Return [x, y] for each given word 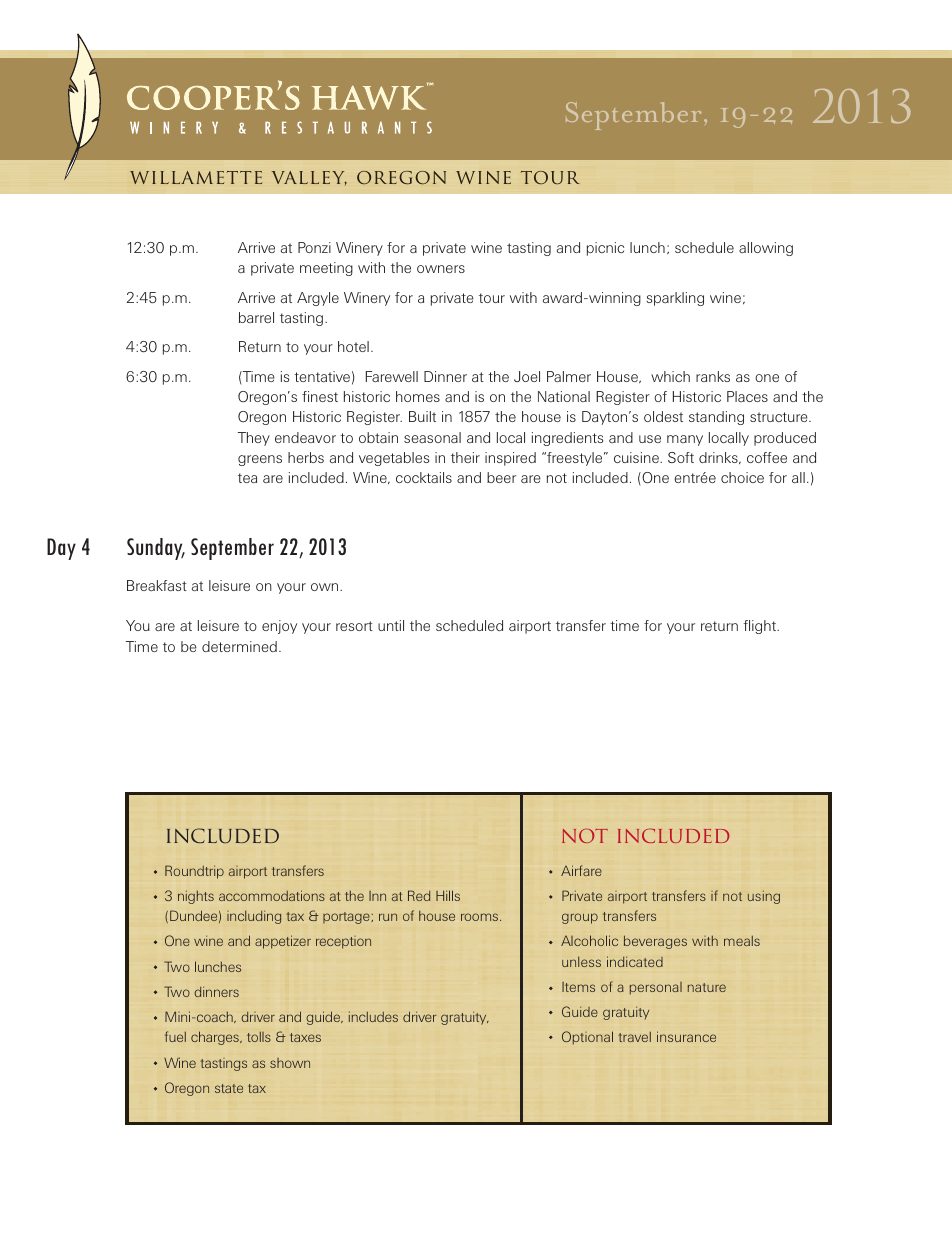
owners [441, 269]
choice [742, 477]
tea [247, 478]
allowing [766, 249]
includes [373, 1017]
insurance [686, 1036]
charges [216, 1038]
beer [501, 477]
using [764, 897]
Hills [448, 895]
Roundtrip [194, 872]
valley [309, 178]
